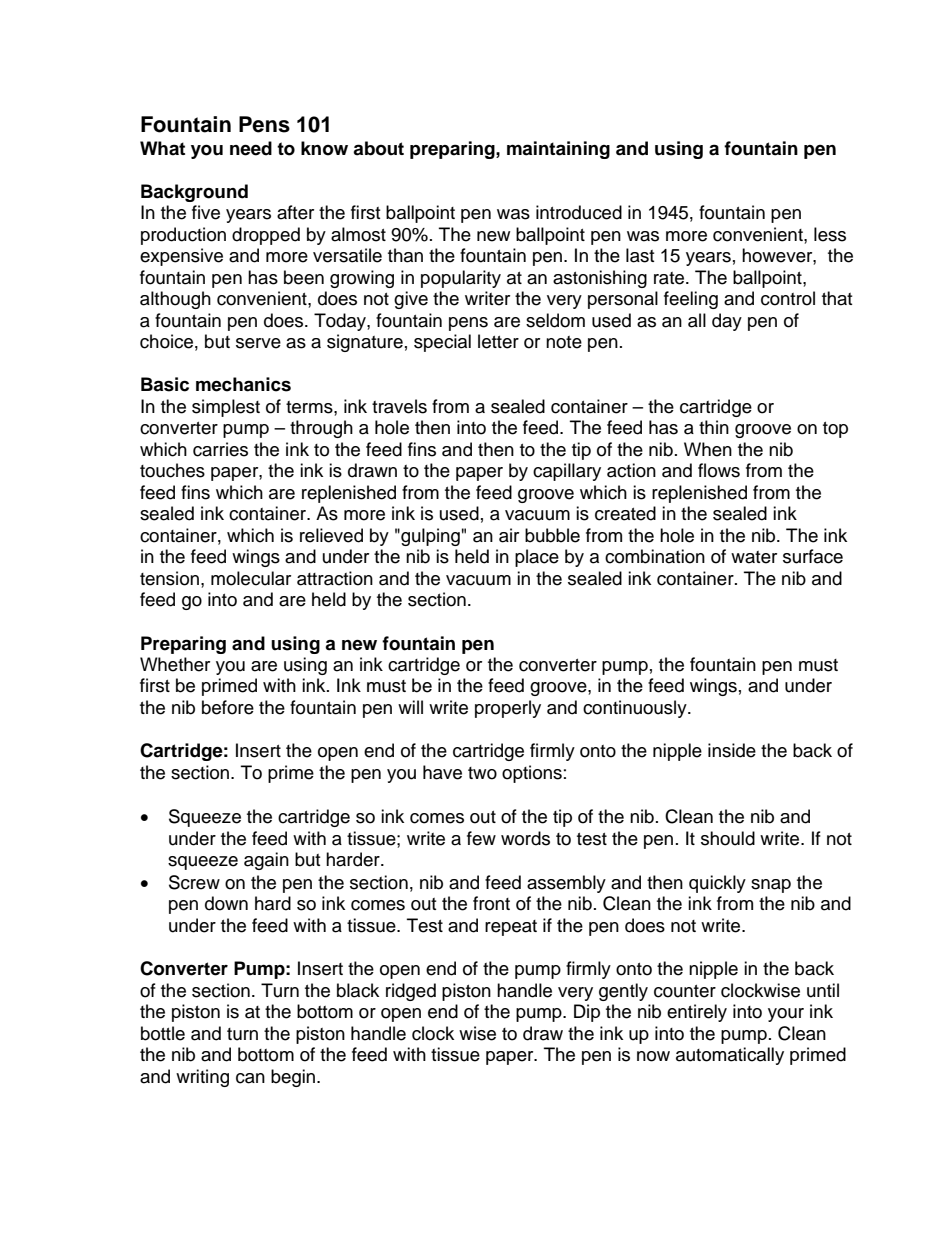 The image size is (952, 1233). I want to click on water, so click(754, 557).
